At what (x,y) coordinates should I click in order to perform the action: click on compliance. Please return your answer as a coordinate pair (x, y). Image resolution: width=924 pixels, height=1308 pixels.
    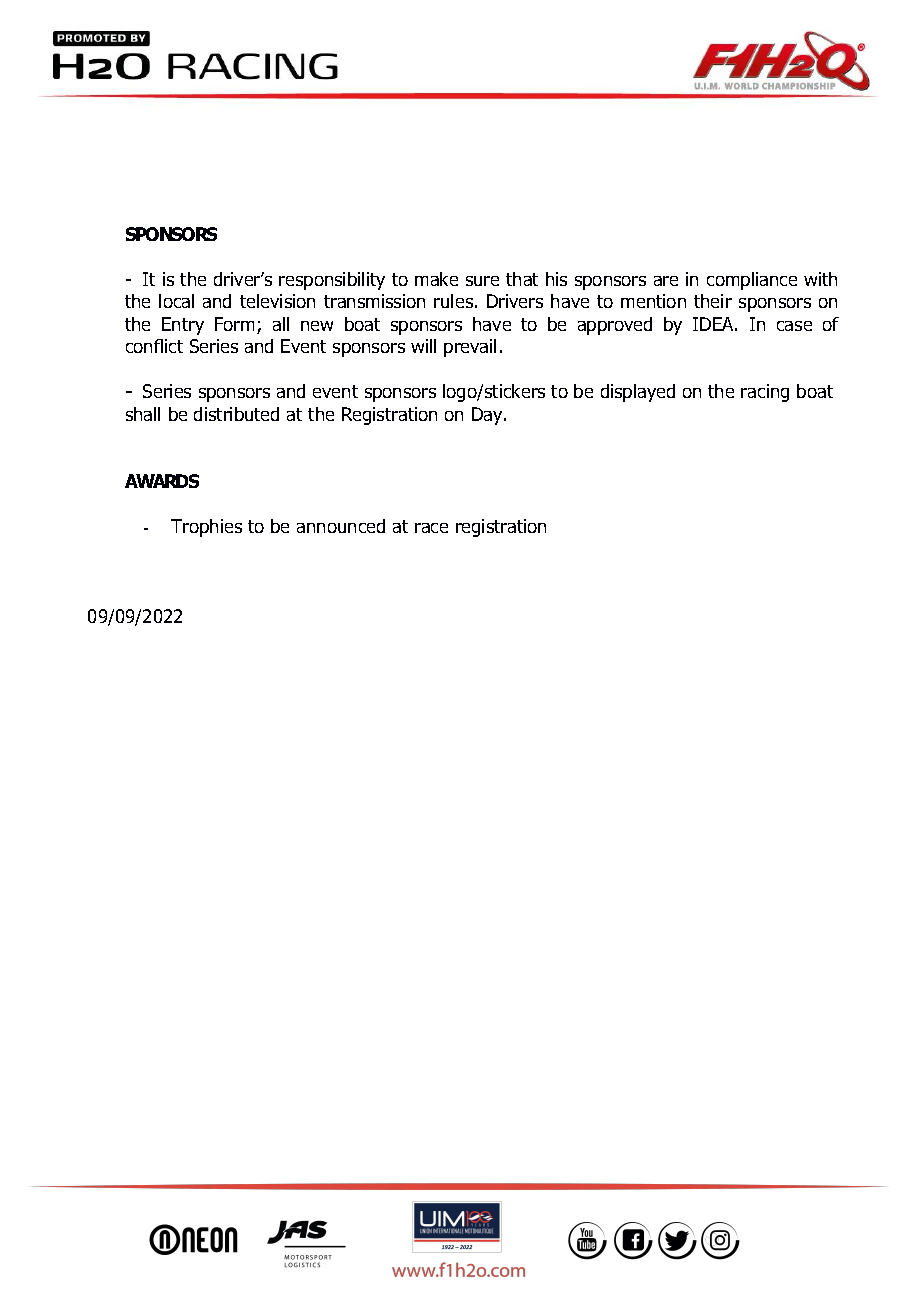
    Looking at the image, I should click on (752, 281).
